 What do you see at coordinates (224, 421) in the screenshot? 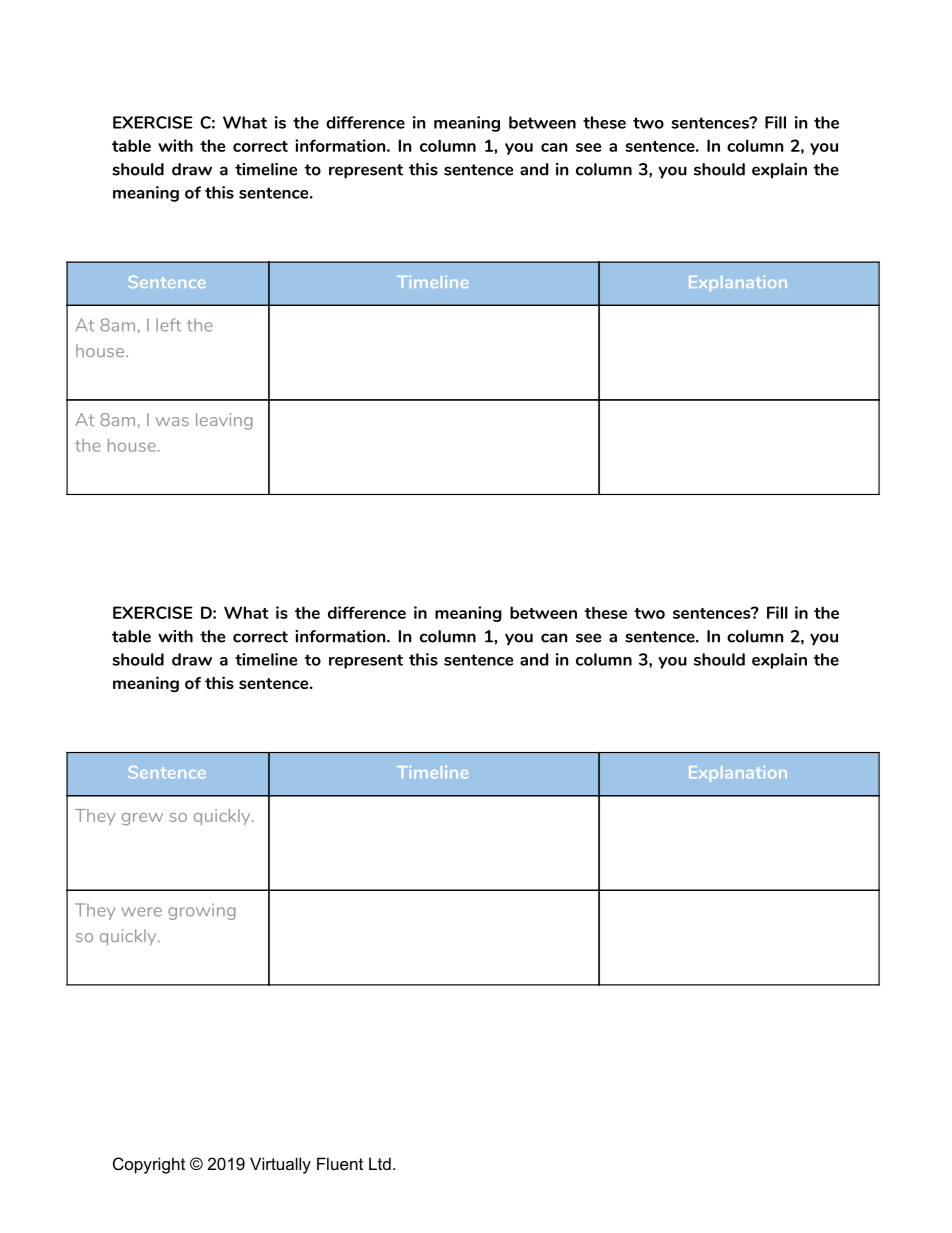
I see `leaving` at bounding box center [224, 421].
